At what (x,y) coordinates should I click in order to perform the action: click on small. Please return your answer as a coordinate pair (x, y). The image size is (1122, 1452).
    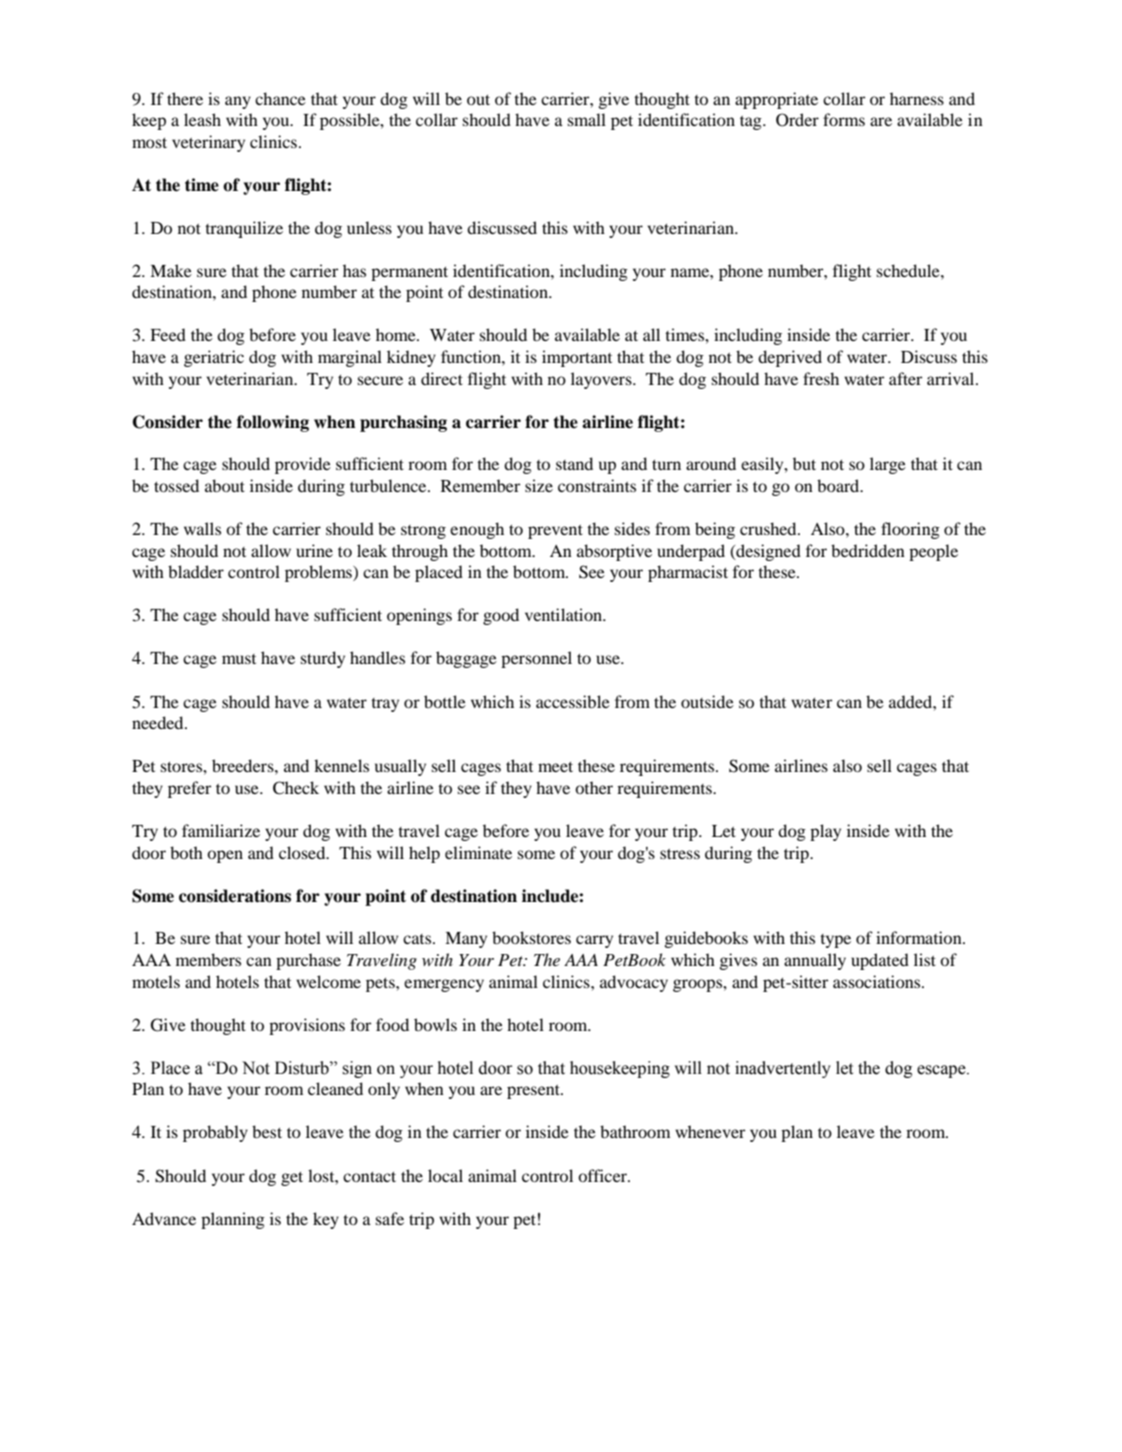
    Looking at the image, I should click on (587, 119).
